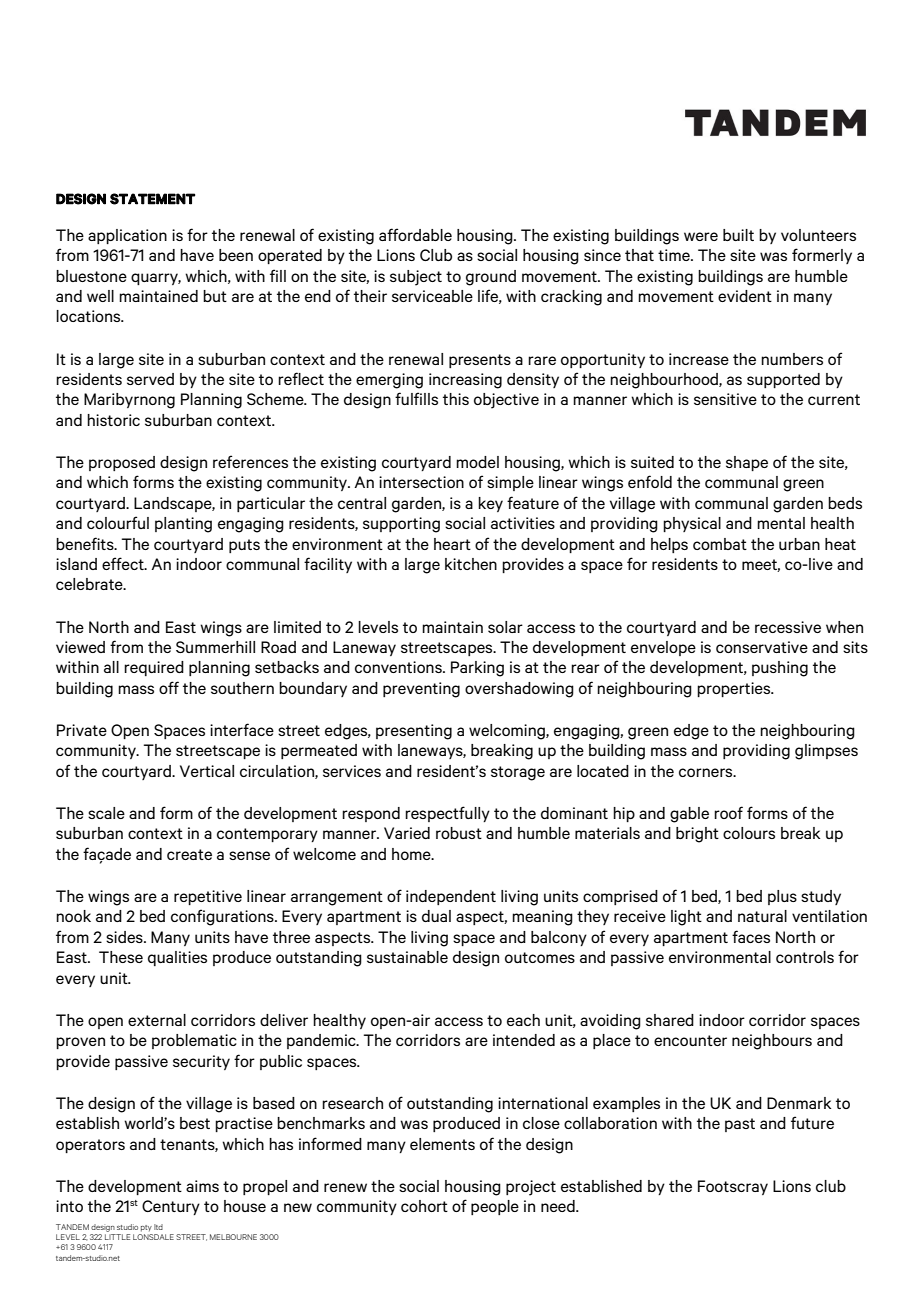 Image resolution: width=924 pixels, height=1308 pixels. What do you see at coordinates (788, 627) in the image?
I see `recessive` at bounding box center [788, 627].
